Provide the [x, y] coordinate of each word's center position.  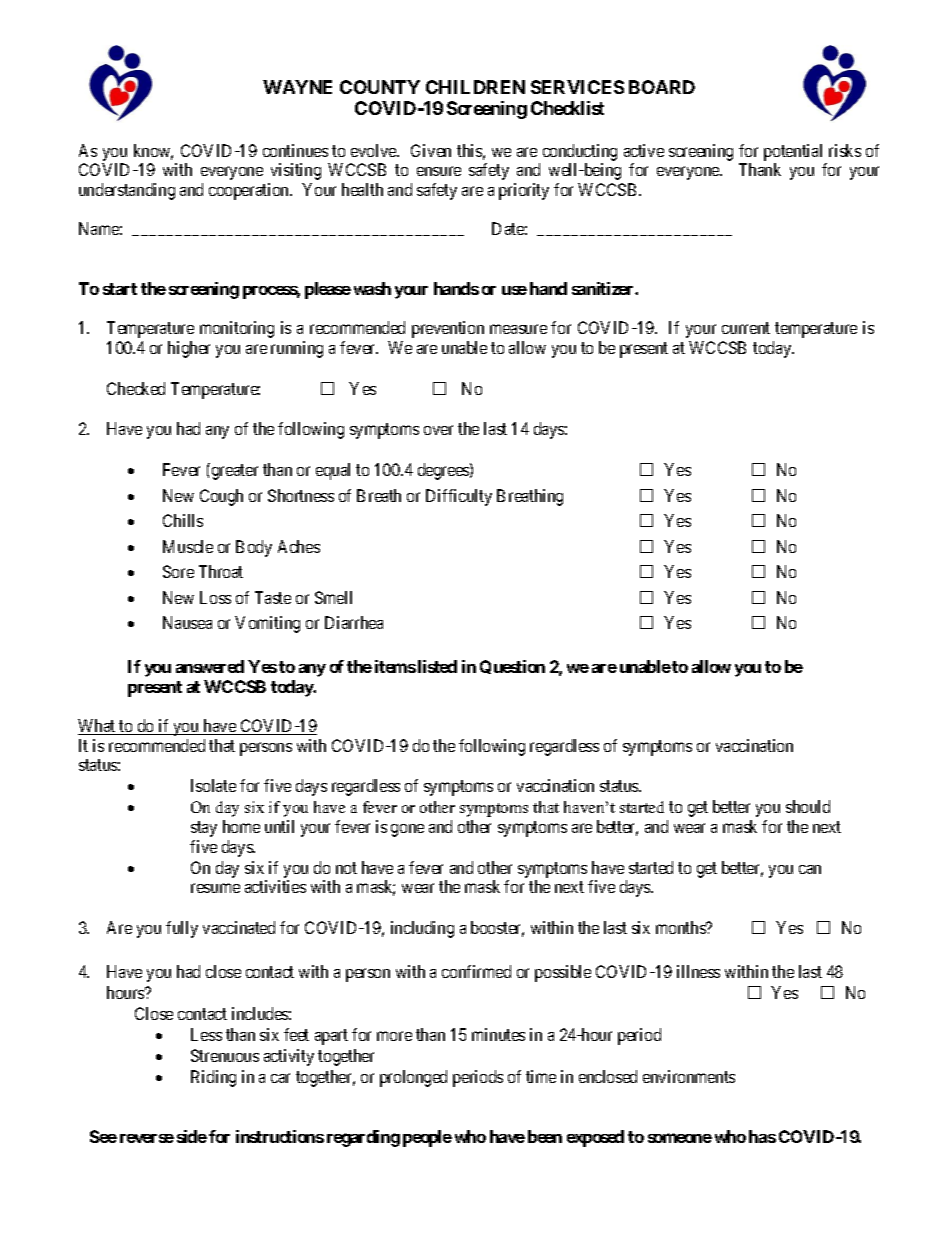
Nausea [187, 622]
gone [407, 830]
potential [795, 154]
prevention [448, 329]
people [427, 1138]
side [192, 1136]
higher [189, 349]
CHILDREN [475, 87]
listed [437, 666]
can [810, 869]
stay [204, 829]
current [746, 328]
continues [295, 150]
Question [512, 667]
